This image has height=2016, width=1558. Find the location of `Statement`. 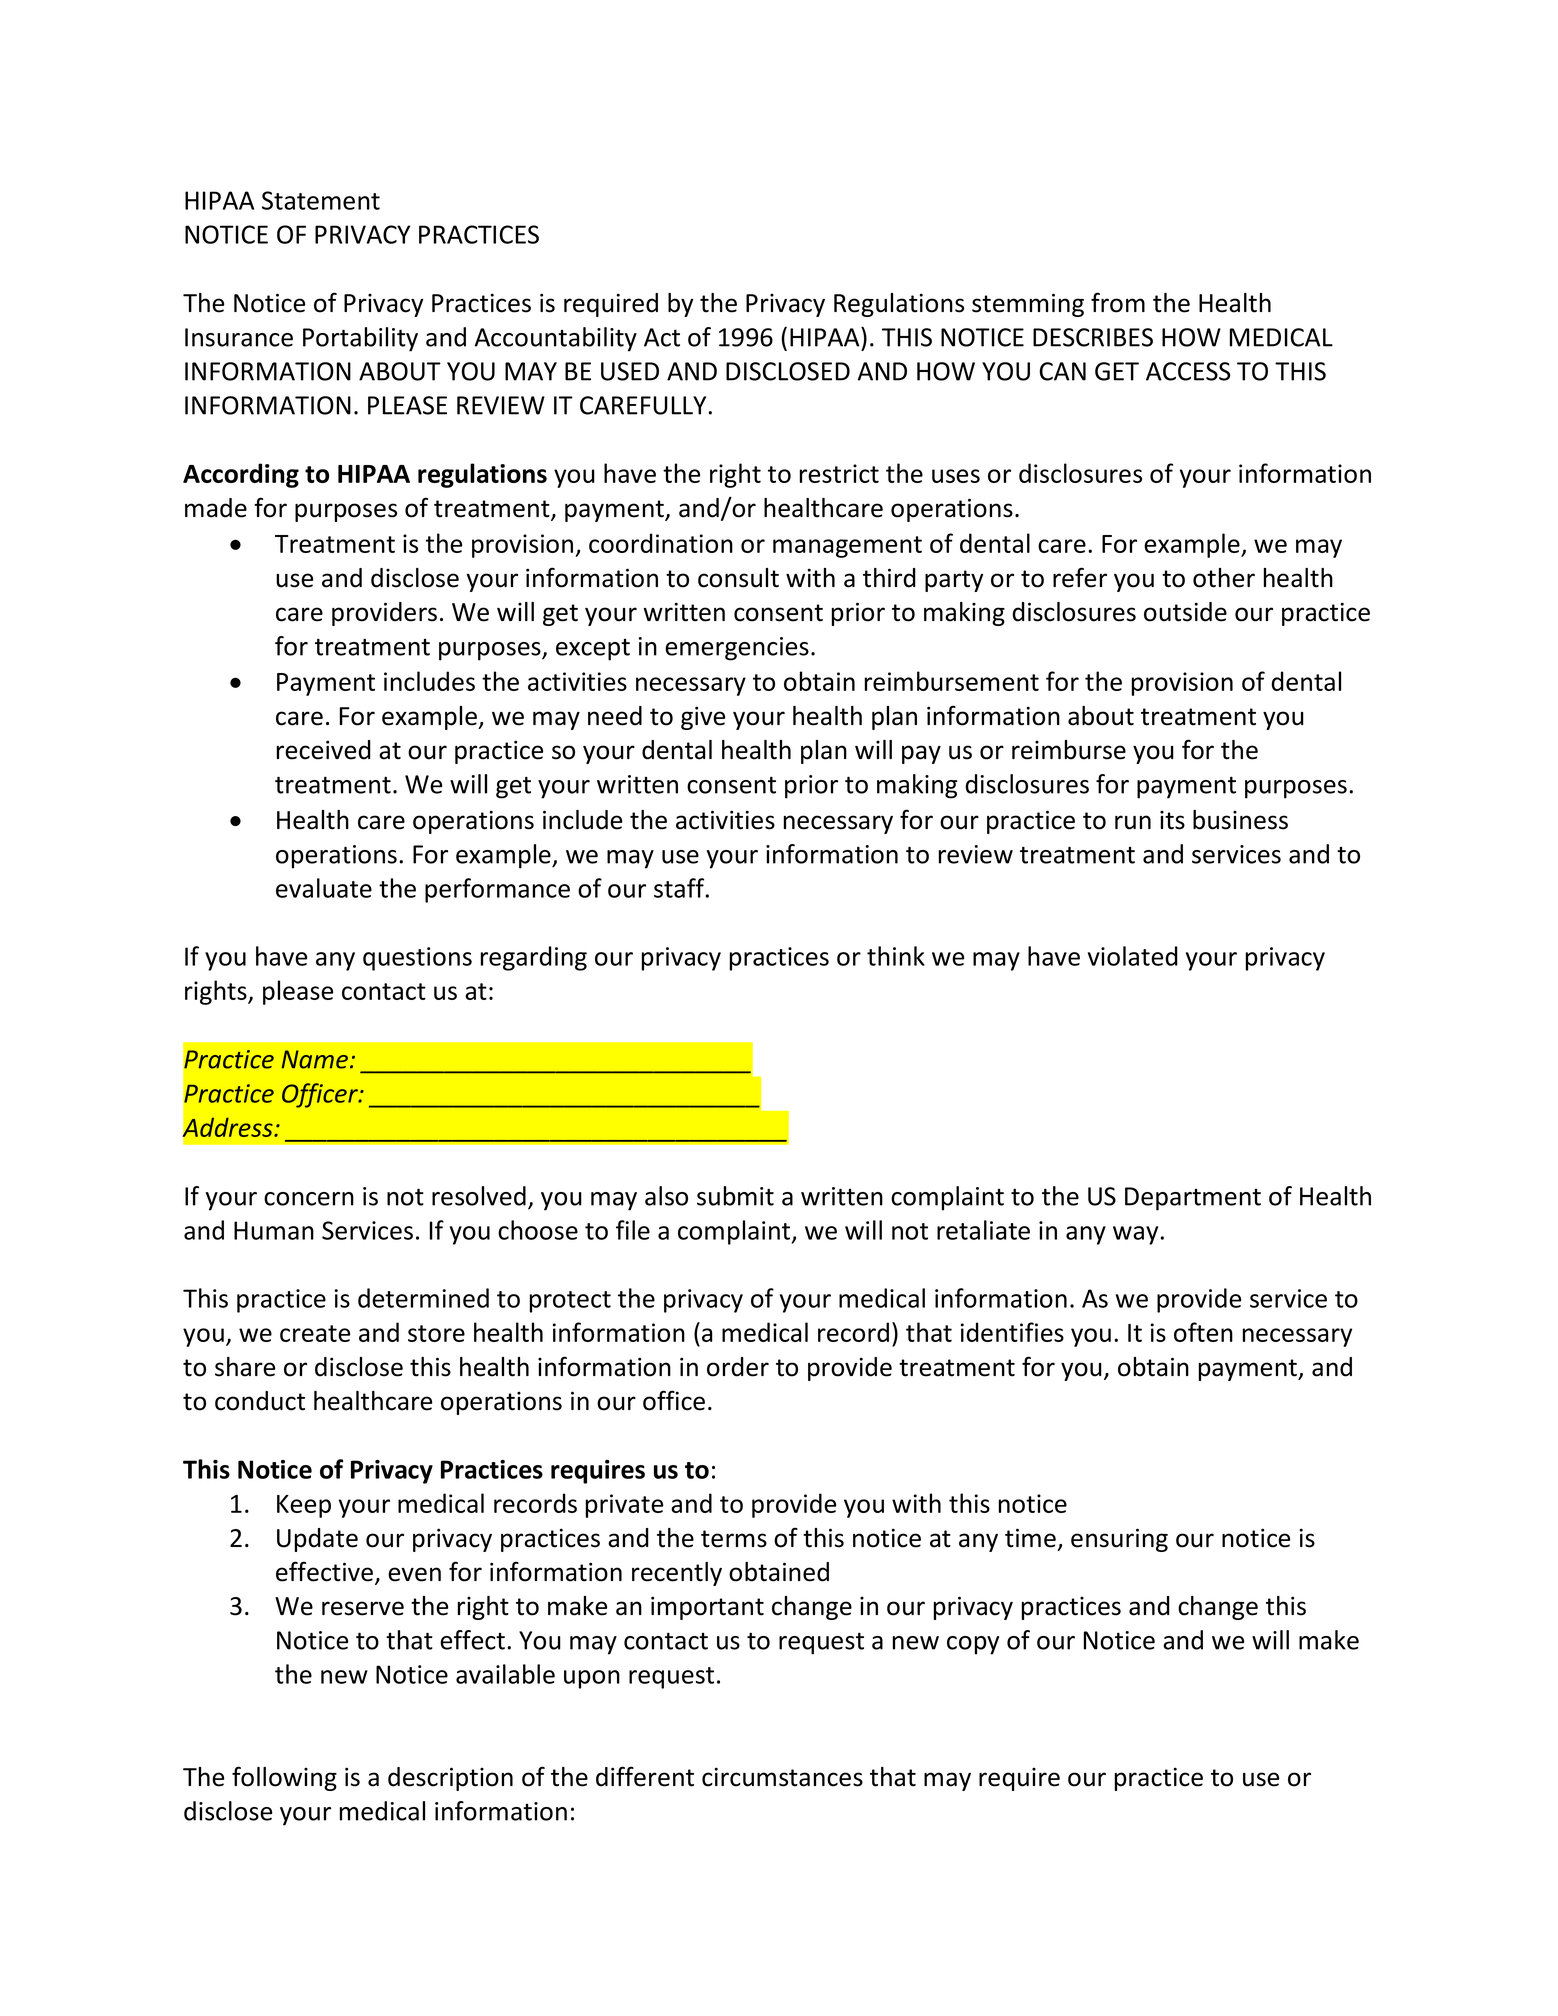

Statement is located at coordinates (321, 200).
